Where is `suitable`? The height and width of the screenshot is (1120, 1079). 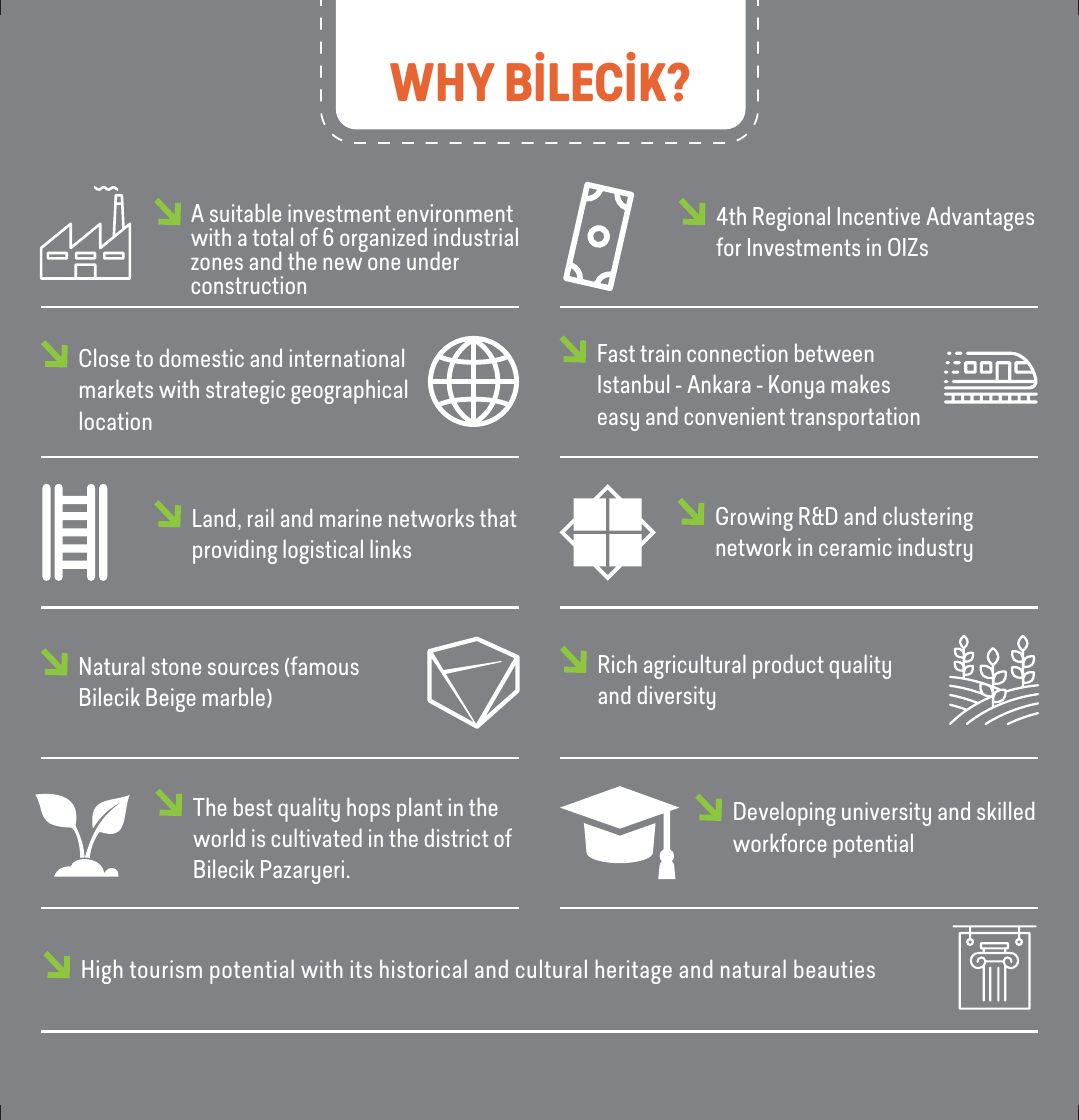 suitable is located at coordinates (245, 212).
